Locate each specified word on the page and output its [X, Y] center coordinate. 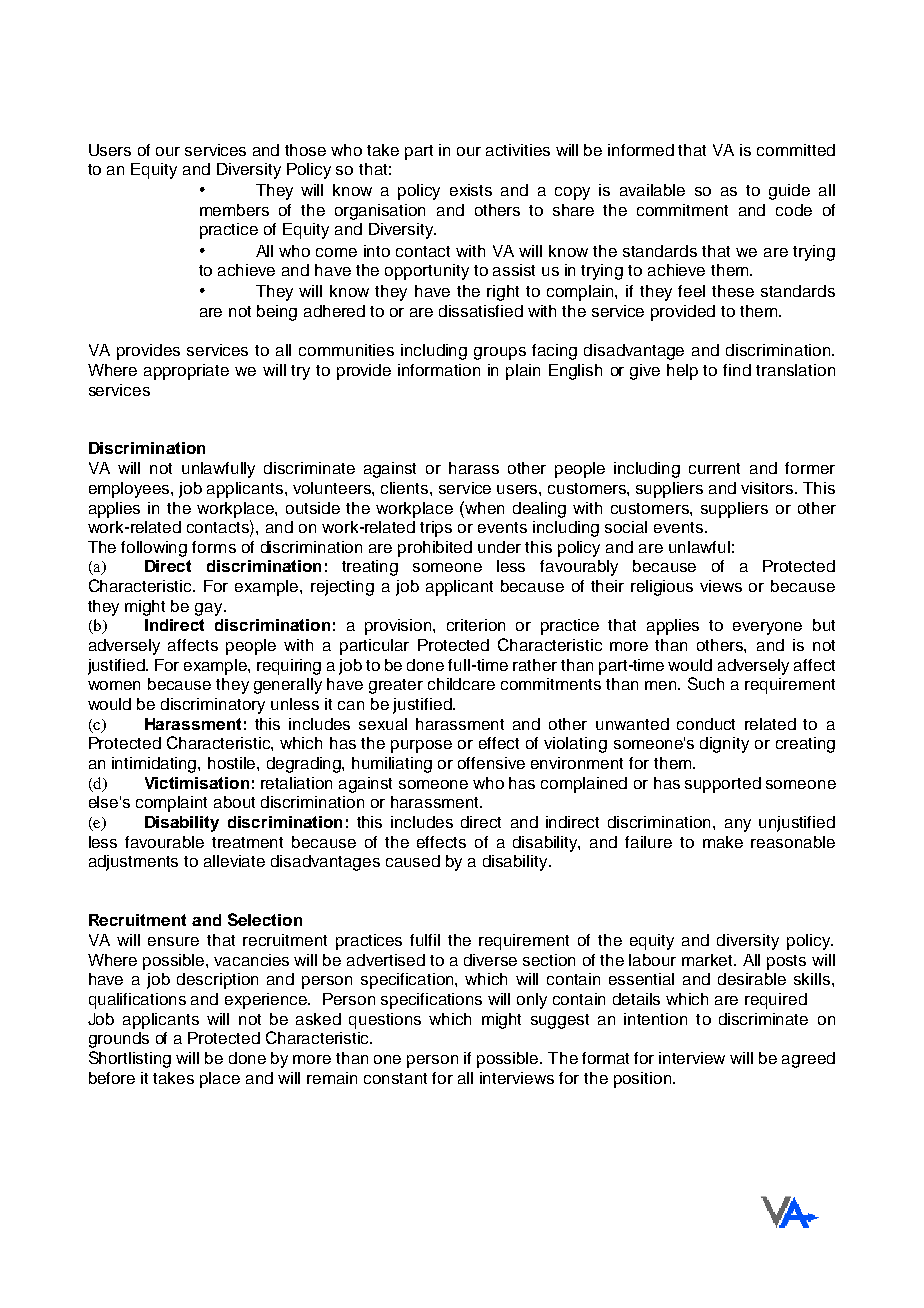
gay [210, 609]
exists [471, 190]
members [234, 210]
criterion [476, 625]
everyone [767, 628]
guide [789, 192]
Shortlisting [130, 1059]
